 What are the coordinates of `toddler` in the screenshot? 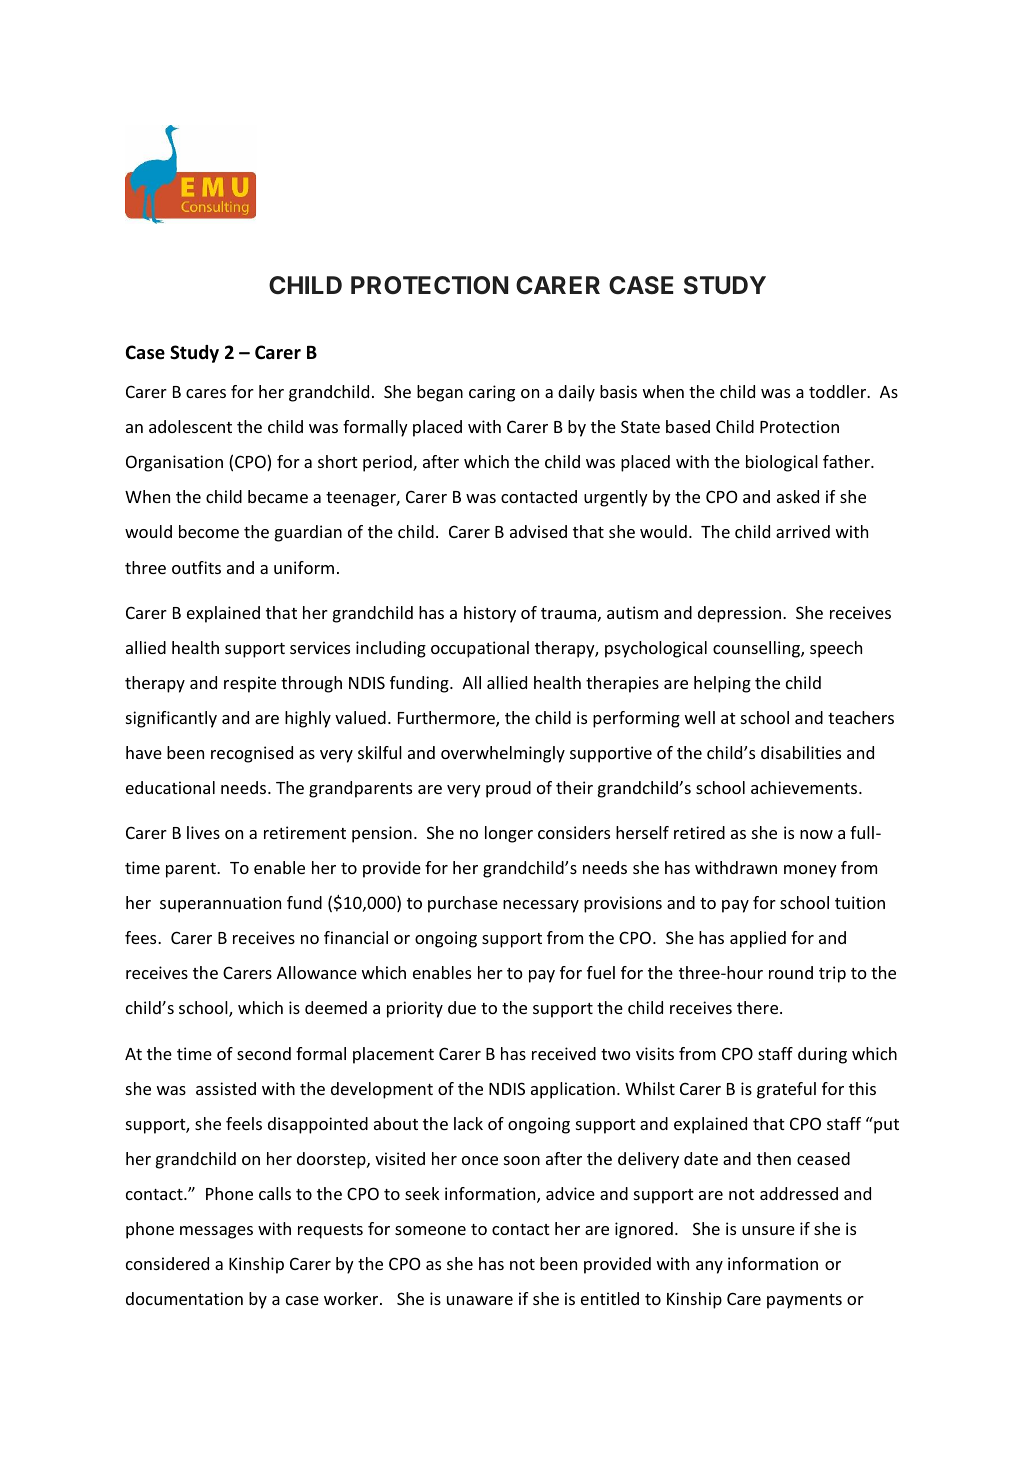 It's located at (839, 391).
